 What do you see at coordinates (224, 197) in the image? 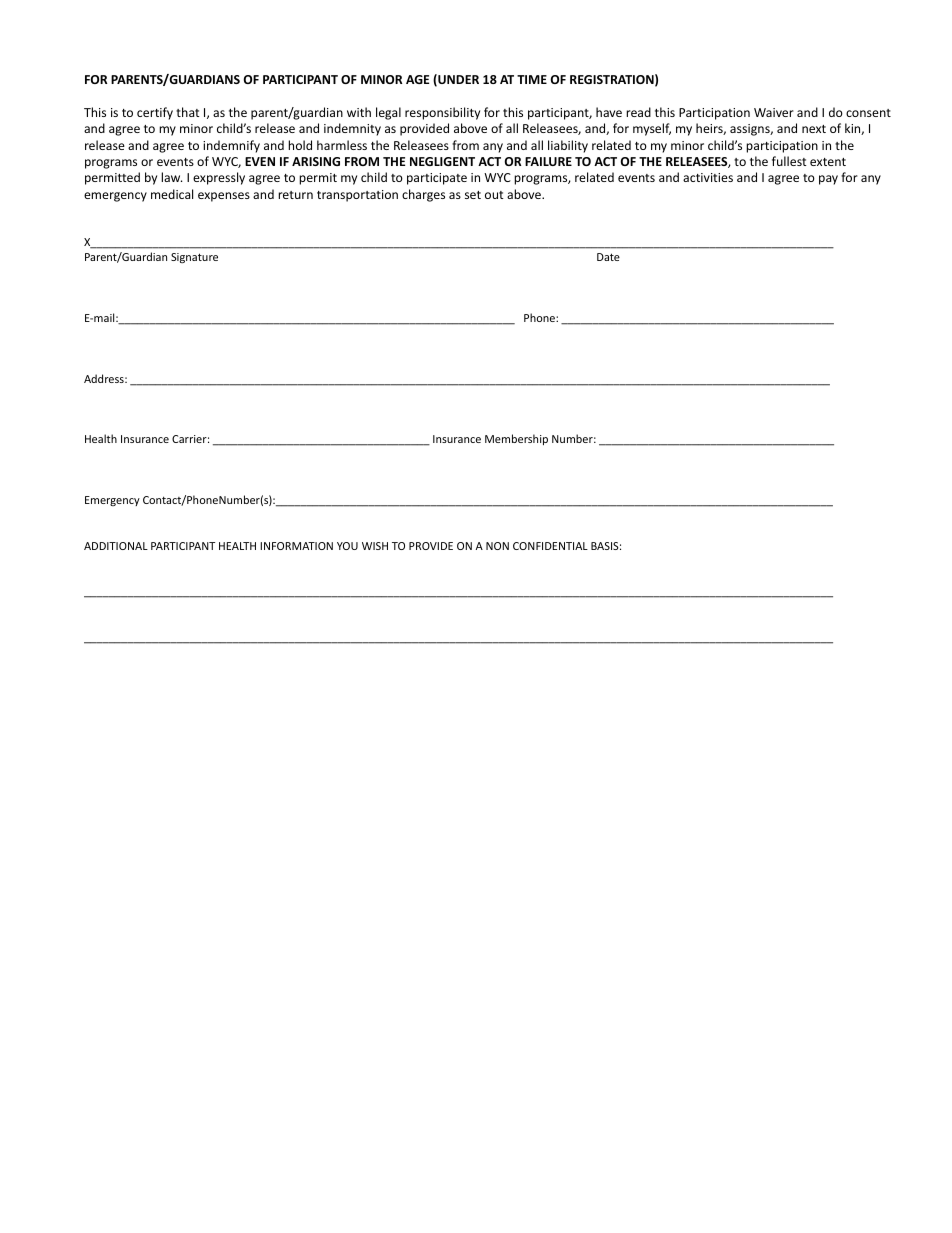
I see `expenses` at bounding box center [224, 197].
